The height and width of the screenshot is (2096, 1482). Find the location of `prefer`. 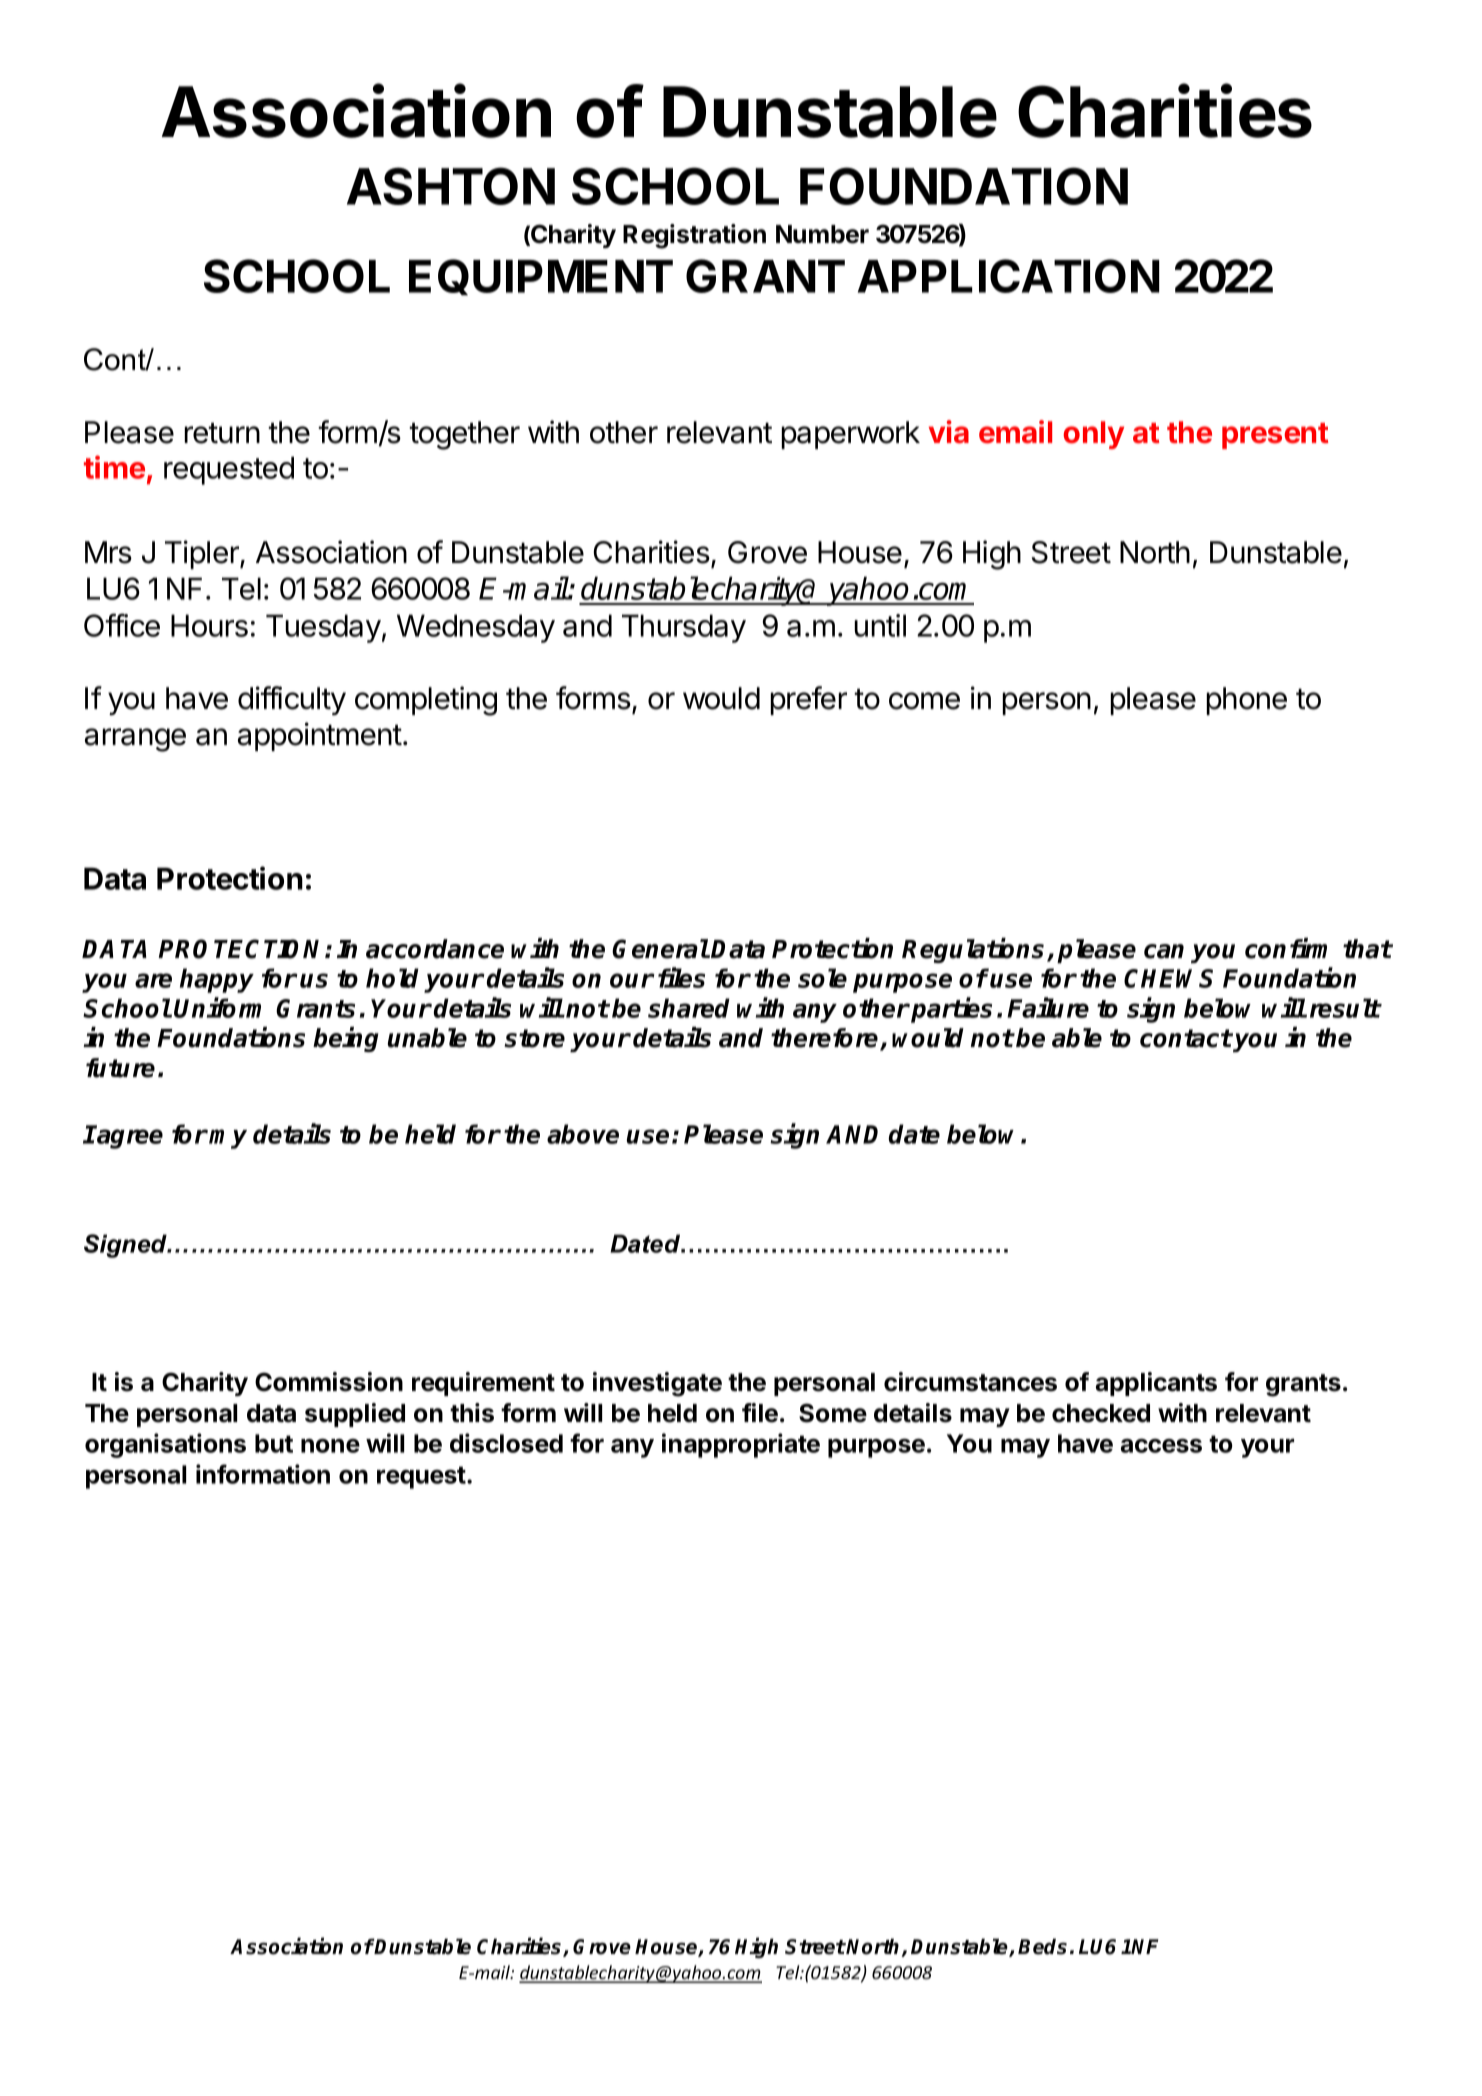

prefer is located at coordinates (808, 700).
